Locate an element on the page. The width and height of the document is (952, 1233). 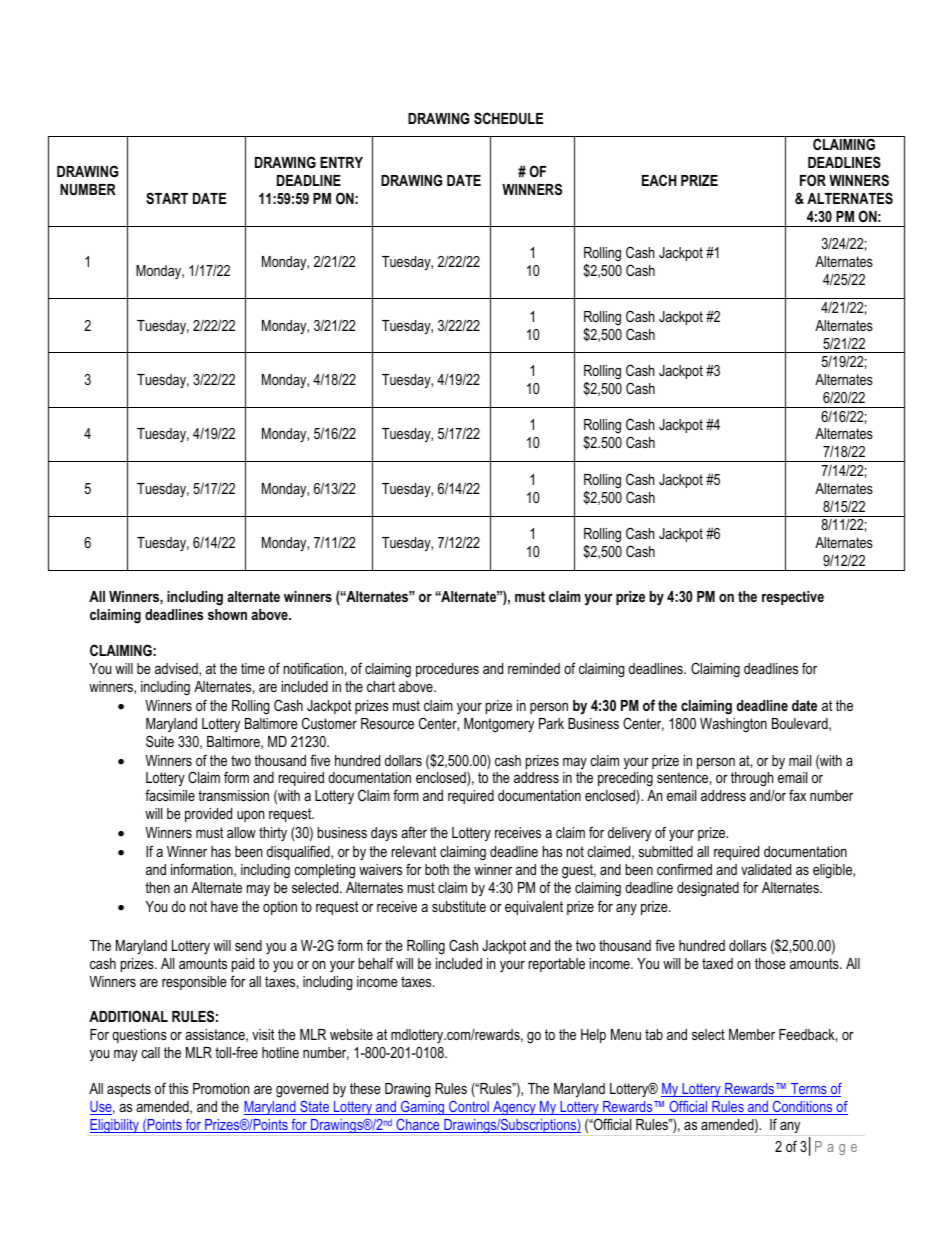
EACH is located at coordinates (659, 180).
